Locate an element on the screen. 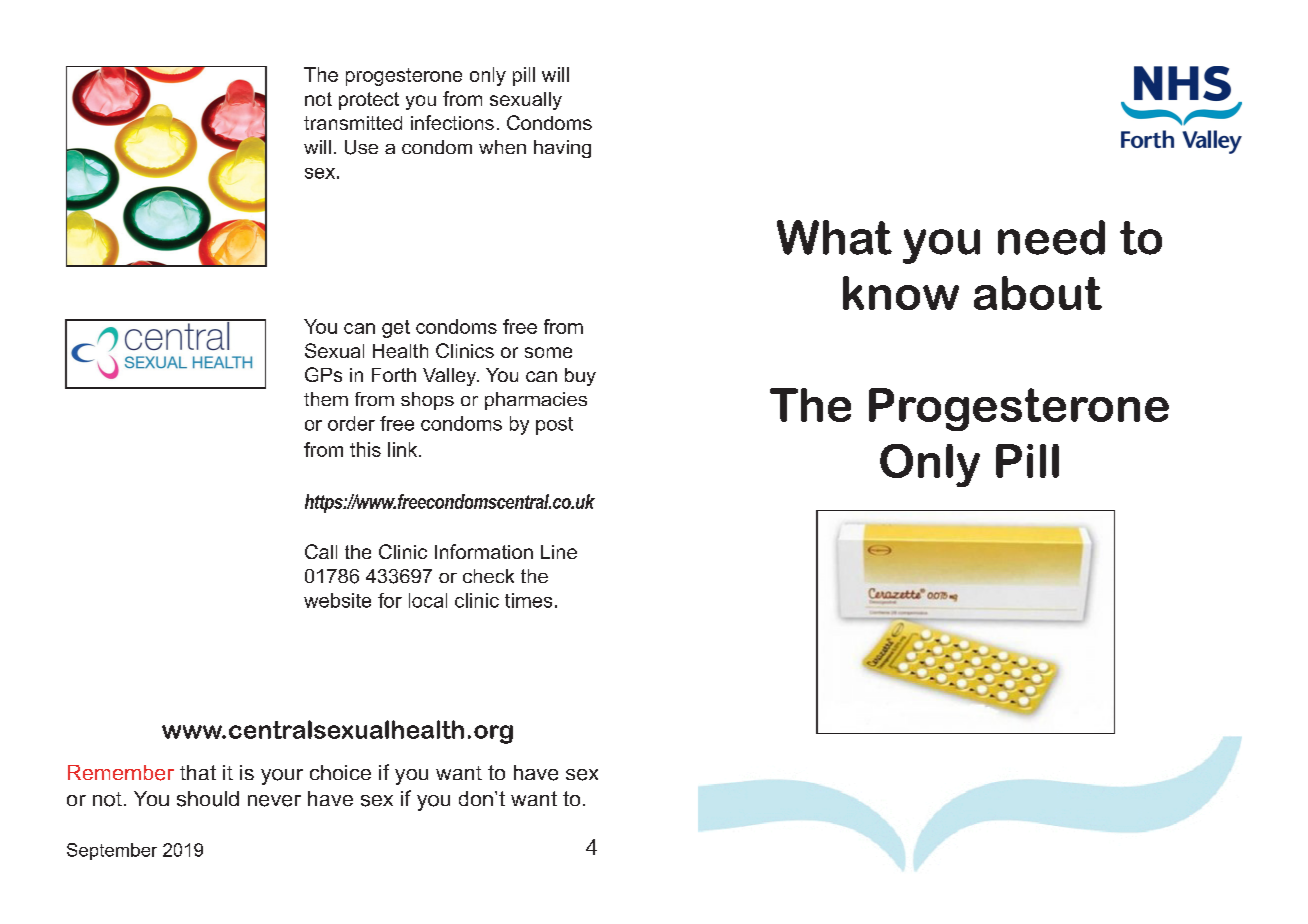 This screenshot has height=924, width=1308. should is located at coordinates (208, 799).
